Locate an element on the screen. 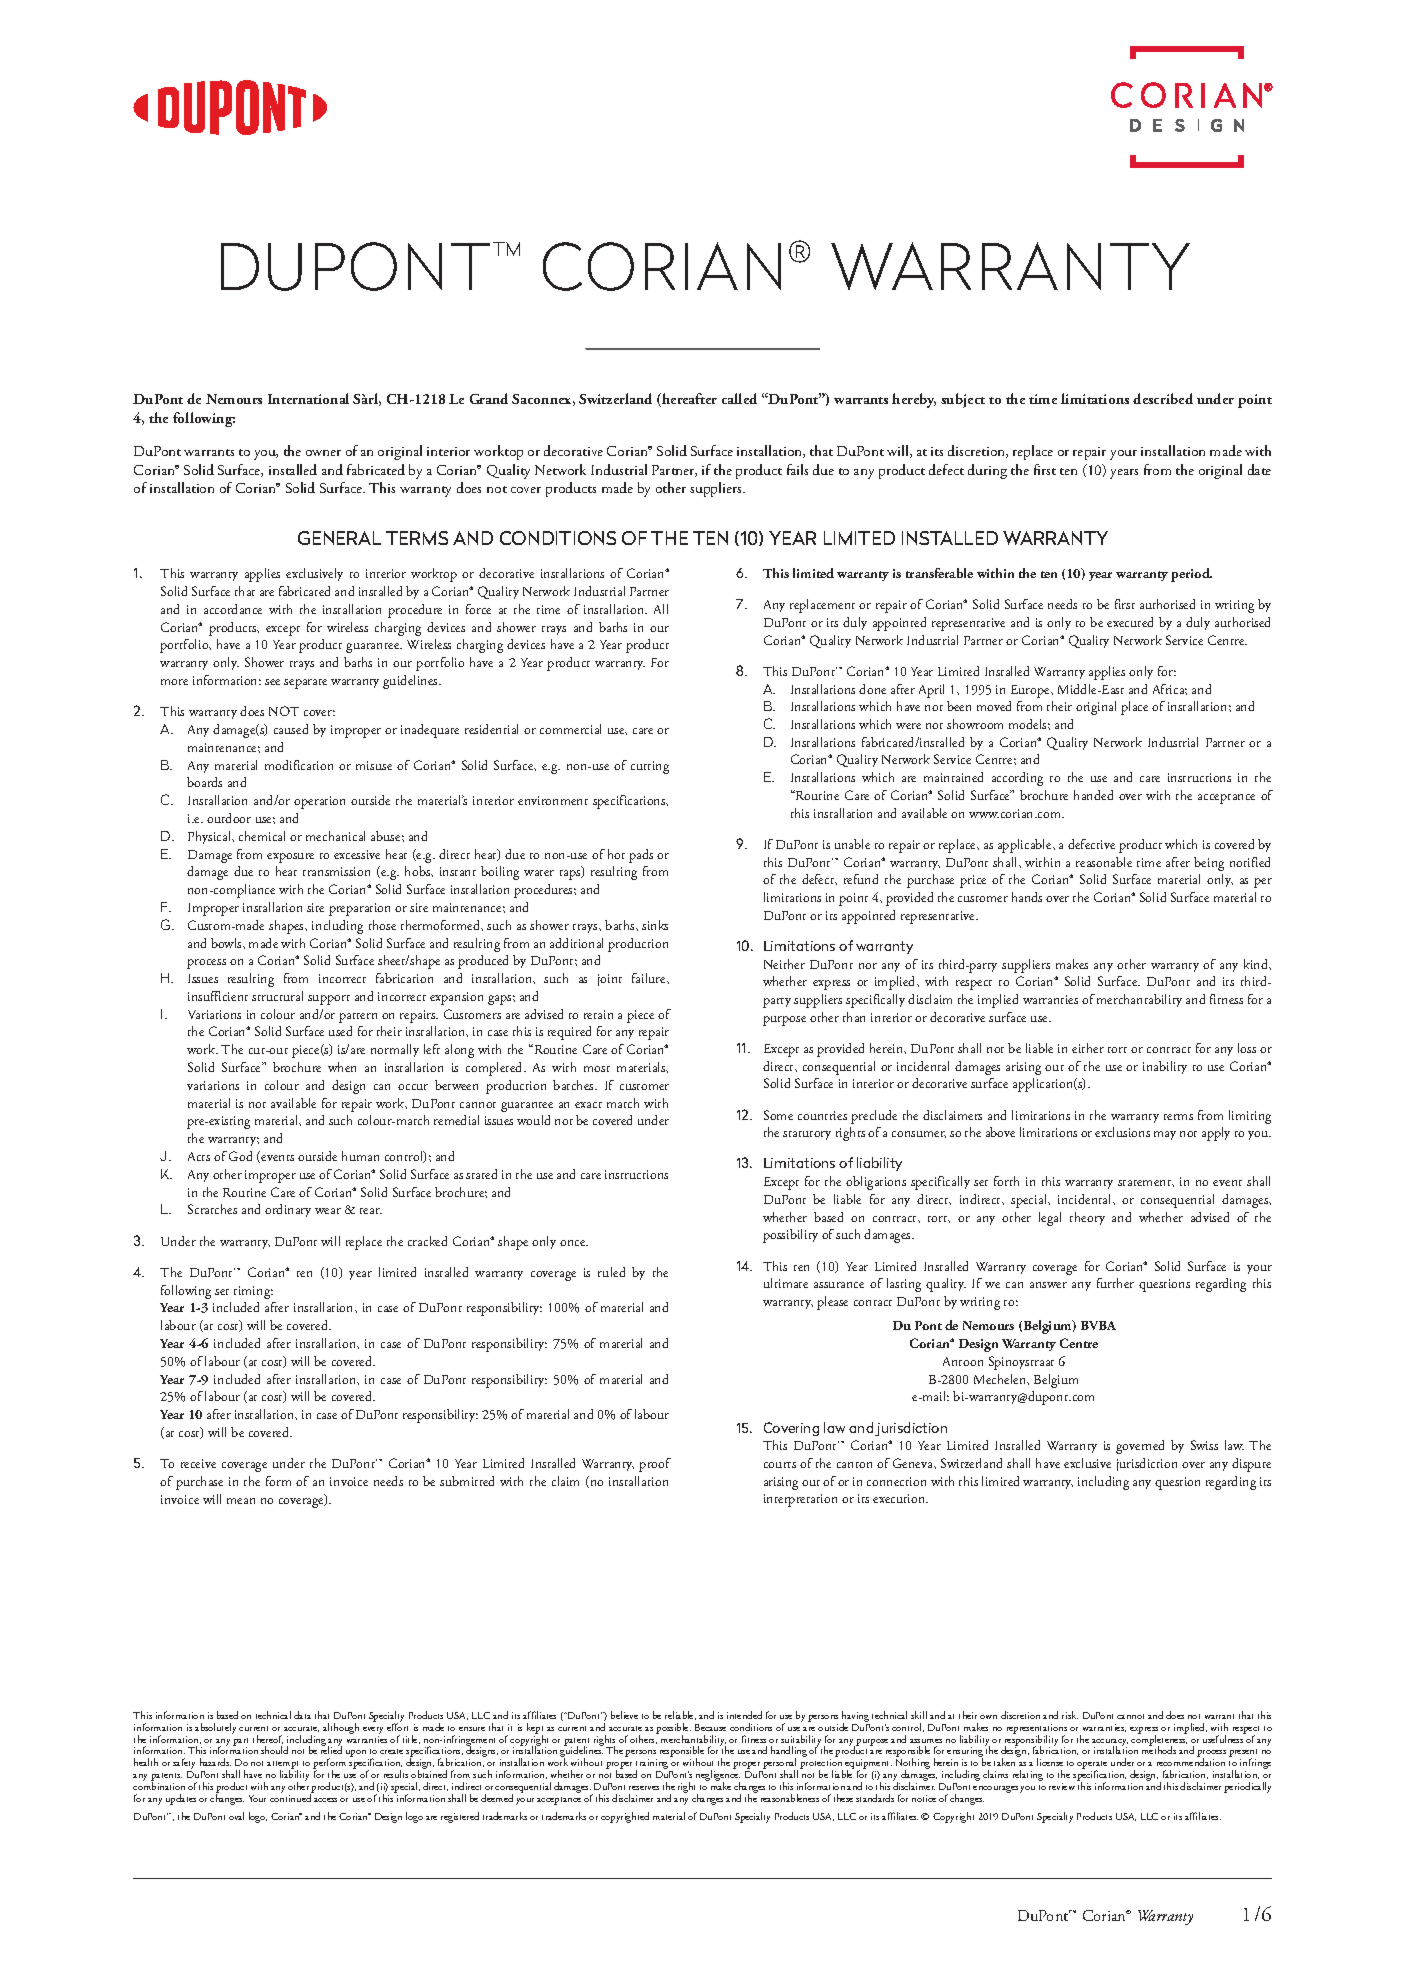 Image resolution: width=1406 pixels, height=1988 pixels. further is located at coordinates (1115, 1283).
